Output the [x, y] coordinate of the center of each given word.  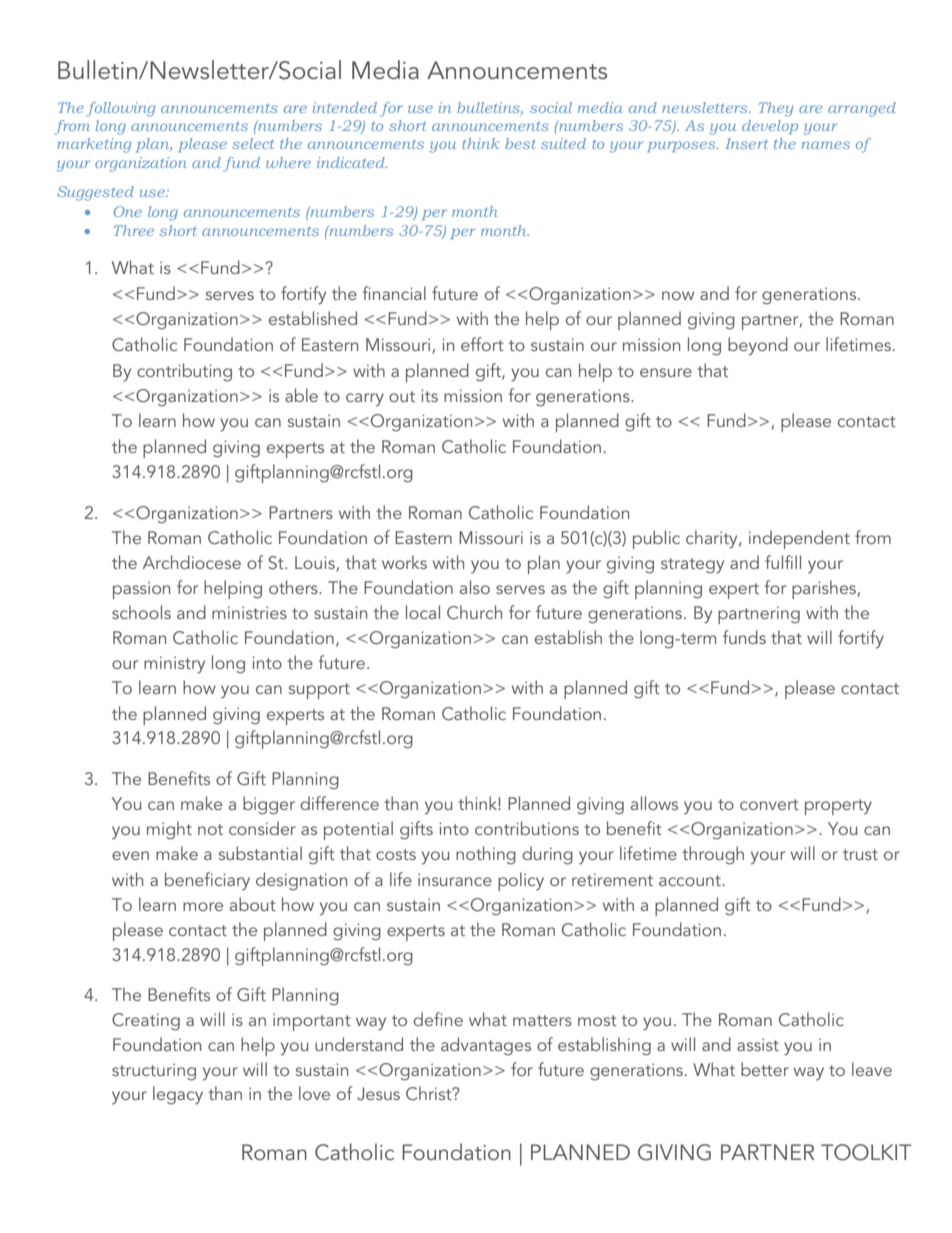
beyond [758, 346]
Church [474, 612]
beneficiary [207, 881]
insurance [455, 879]
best [520, 143]
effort [482, 344]
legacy [178, 1095]
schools [141, 612]
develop [770, 127]
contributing [184, 372]
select [253, 143]
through [713, 855]
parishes [825, 589]
